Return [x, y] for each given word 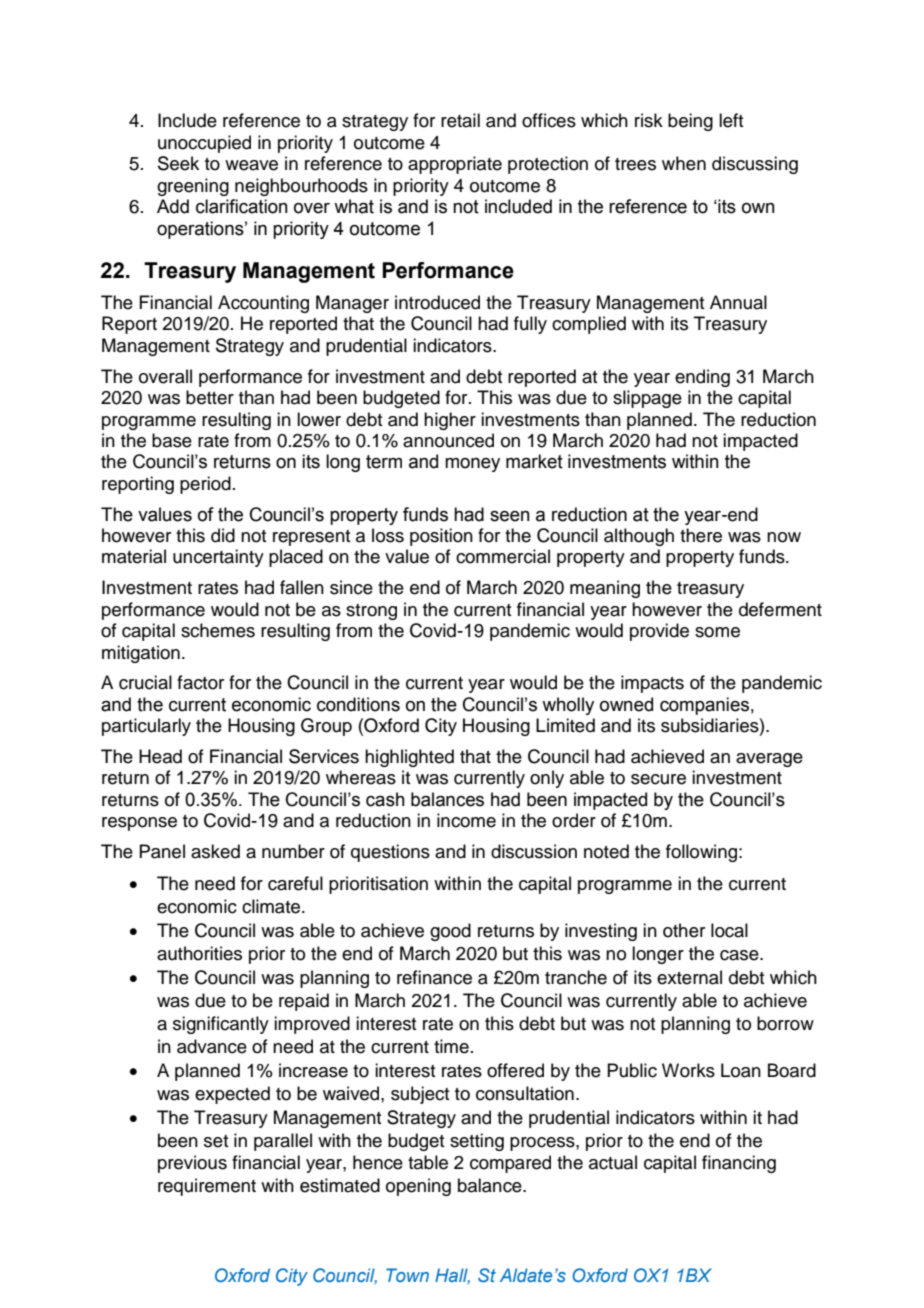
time [451, 1046]
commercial [503, 556]
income [466, 820]
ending [702, 378]
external [689, 977]
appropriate [455, 165]
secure [658, 779]
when [684, 163]
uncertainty [218, 558]
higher [450, 421]
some [717, 632]
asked [215, 851]
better [210, 397]
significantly [221, 1025]
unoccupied [204, 144]
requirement [207, 1187]
